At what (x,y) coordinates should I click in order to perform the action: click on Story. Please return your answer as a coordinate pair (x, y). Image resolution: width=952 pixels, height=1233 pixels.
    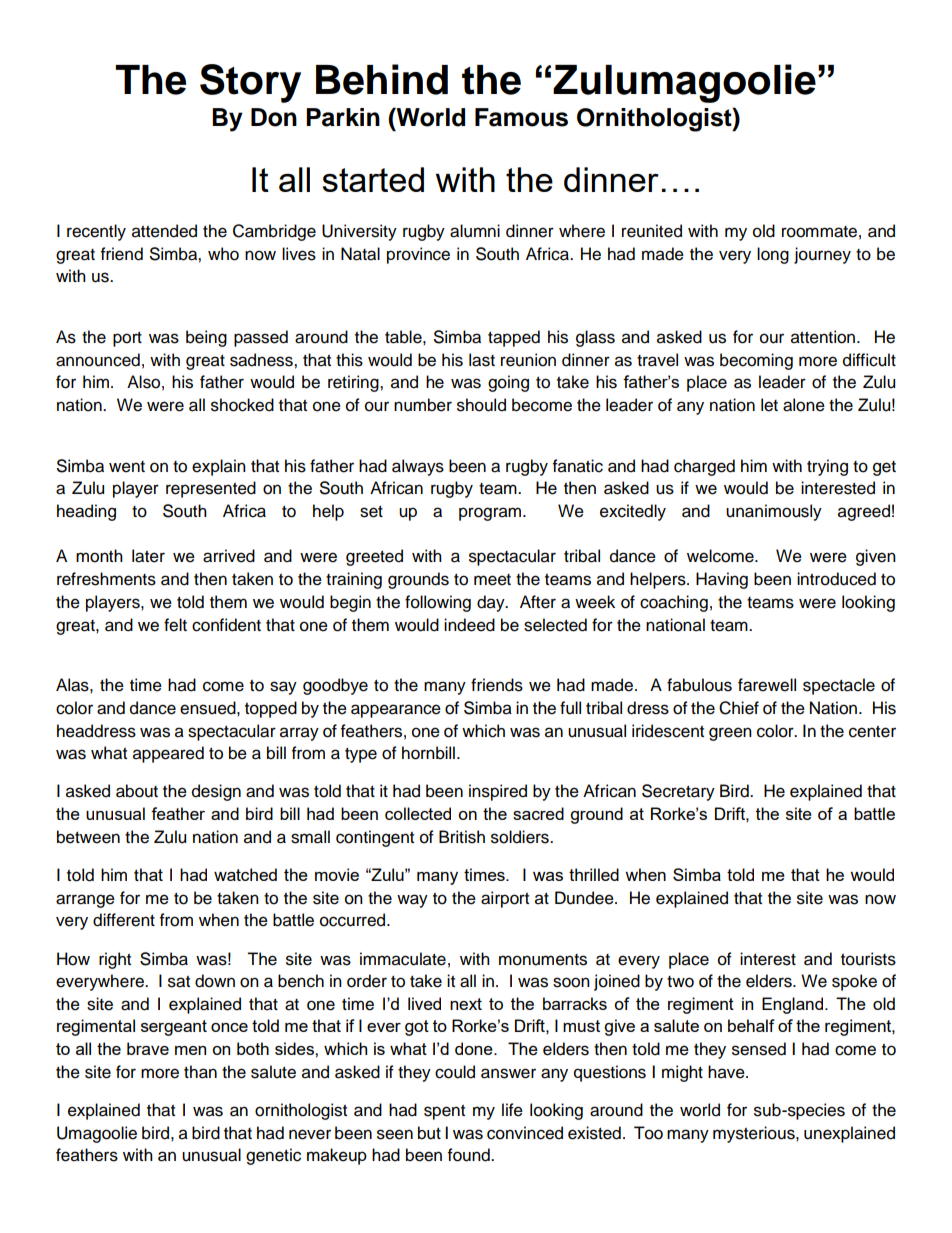
    Looking at the image, I should click on (250, 83).
